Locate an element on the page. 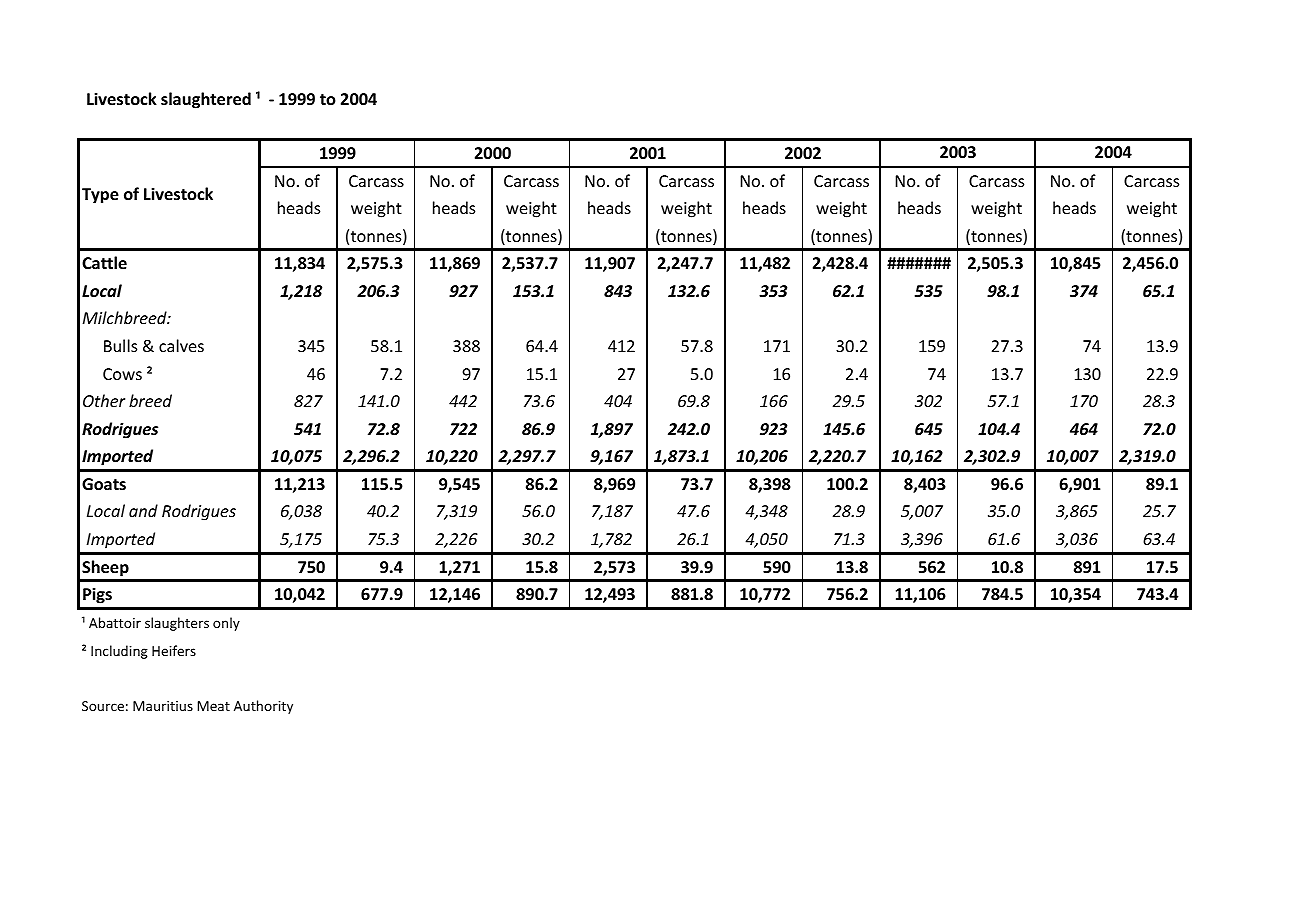  Including is located at coordinates (119, 652).
